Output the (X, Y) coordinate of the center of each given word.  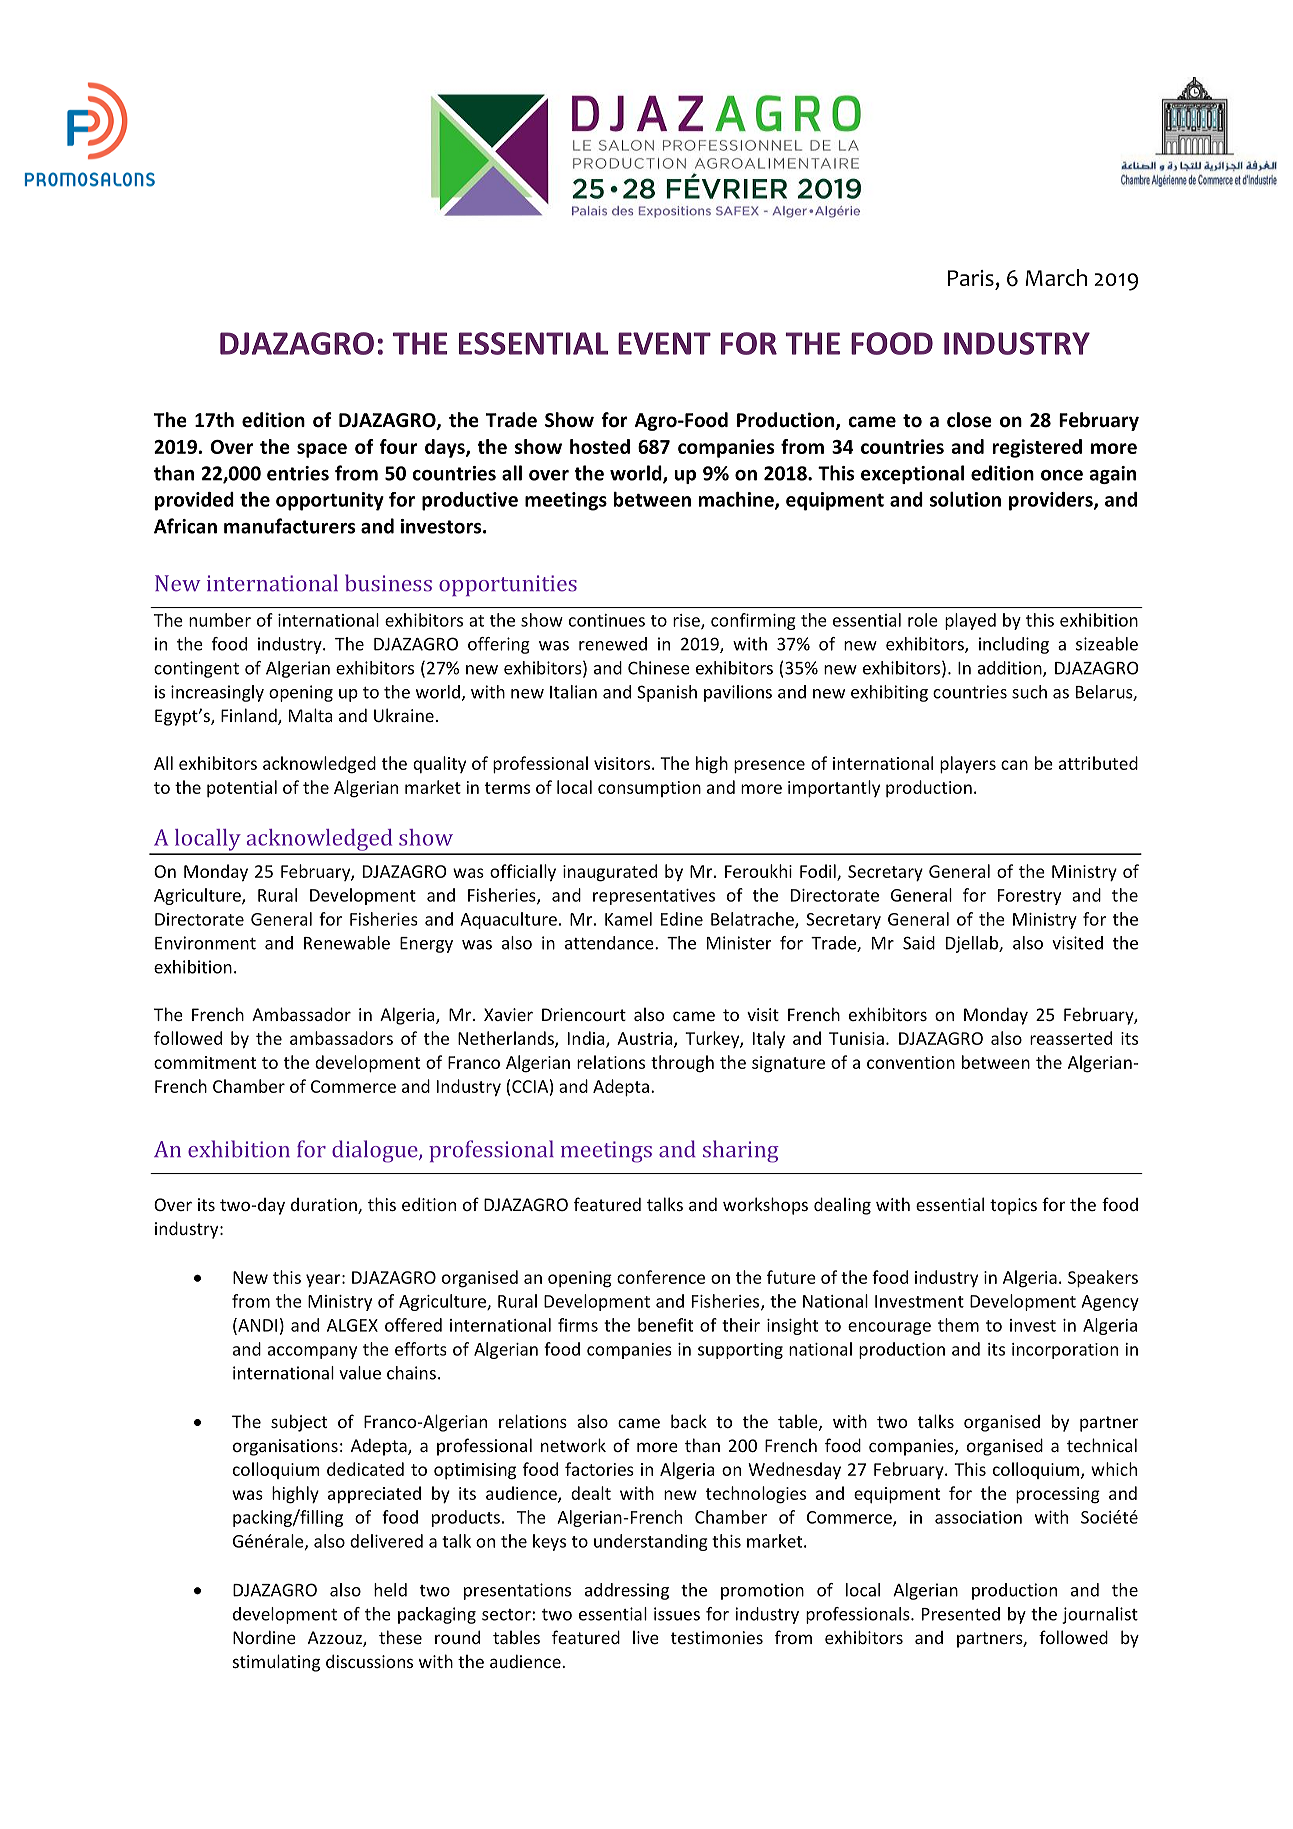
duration (325, 1206)
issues (677, 1614)
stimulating (276, 1663)
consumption (649, 789)
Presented (961, 1614)
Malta (310, 715)
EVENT (664, 343)
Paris (971, 278)
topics (1013, 1206)
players (968, 765)
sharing (741, 1151)
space (322, 450)
